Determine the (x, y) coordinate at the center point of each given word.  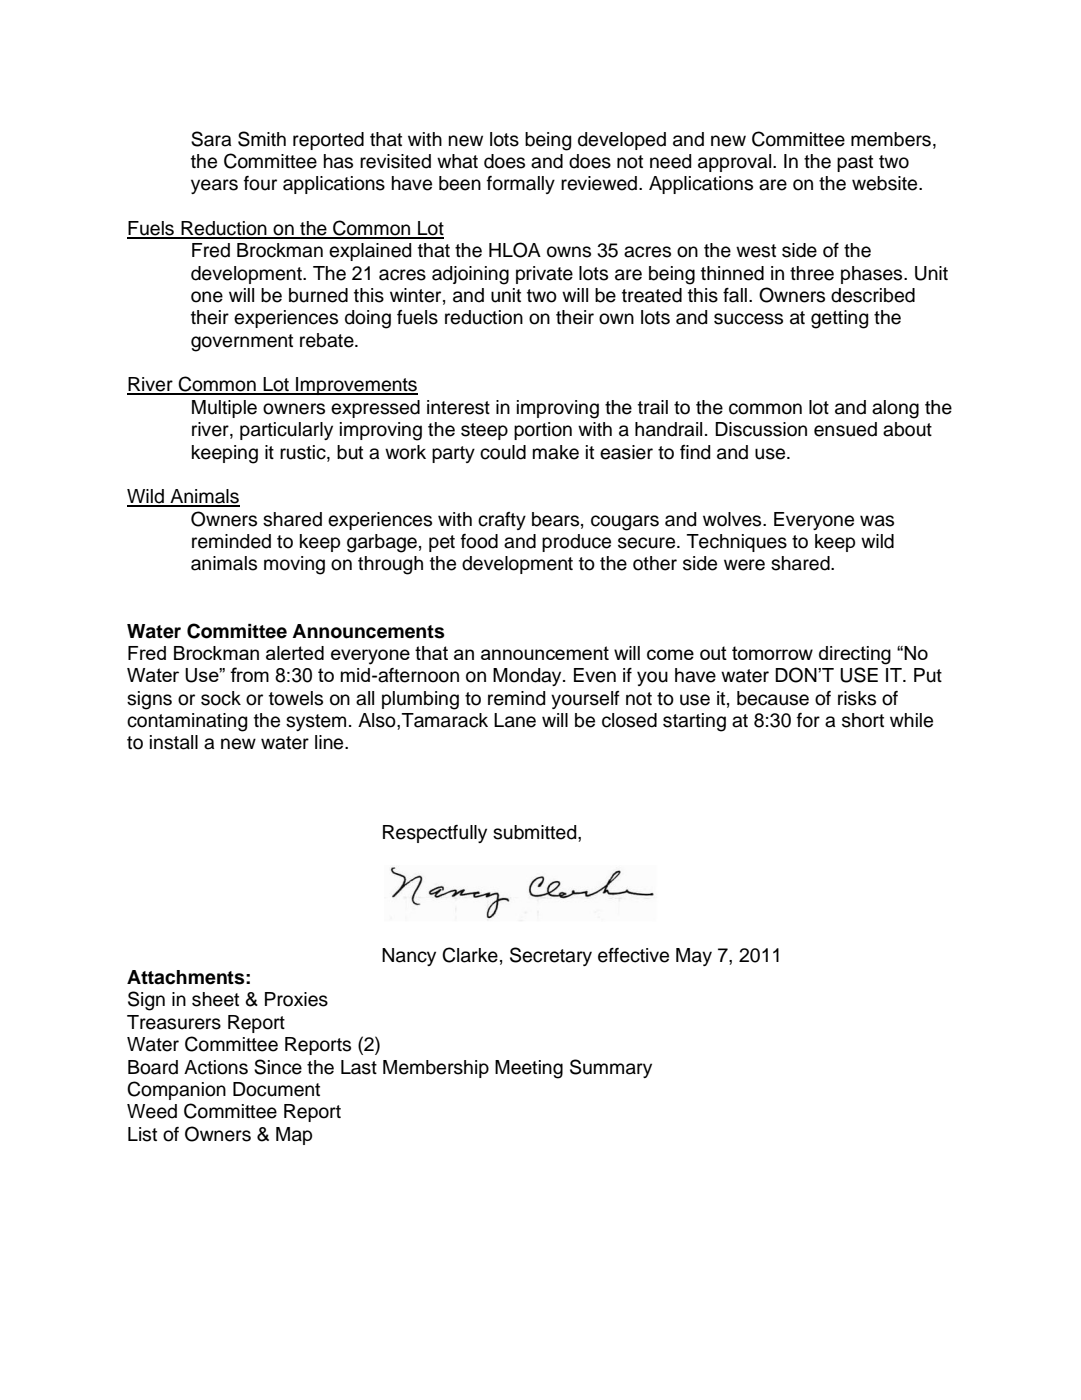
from (249, 674)
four (260, 183)
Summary (611, 1068)
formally (521, 185)
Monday (528, 677)
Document (276, 1089)
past (855, 163)
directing (855, 655)
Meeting (529, 1069)
